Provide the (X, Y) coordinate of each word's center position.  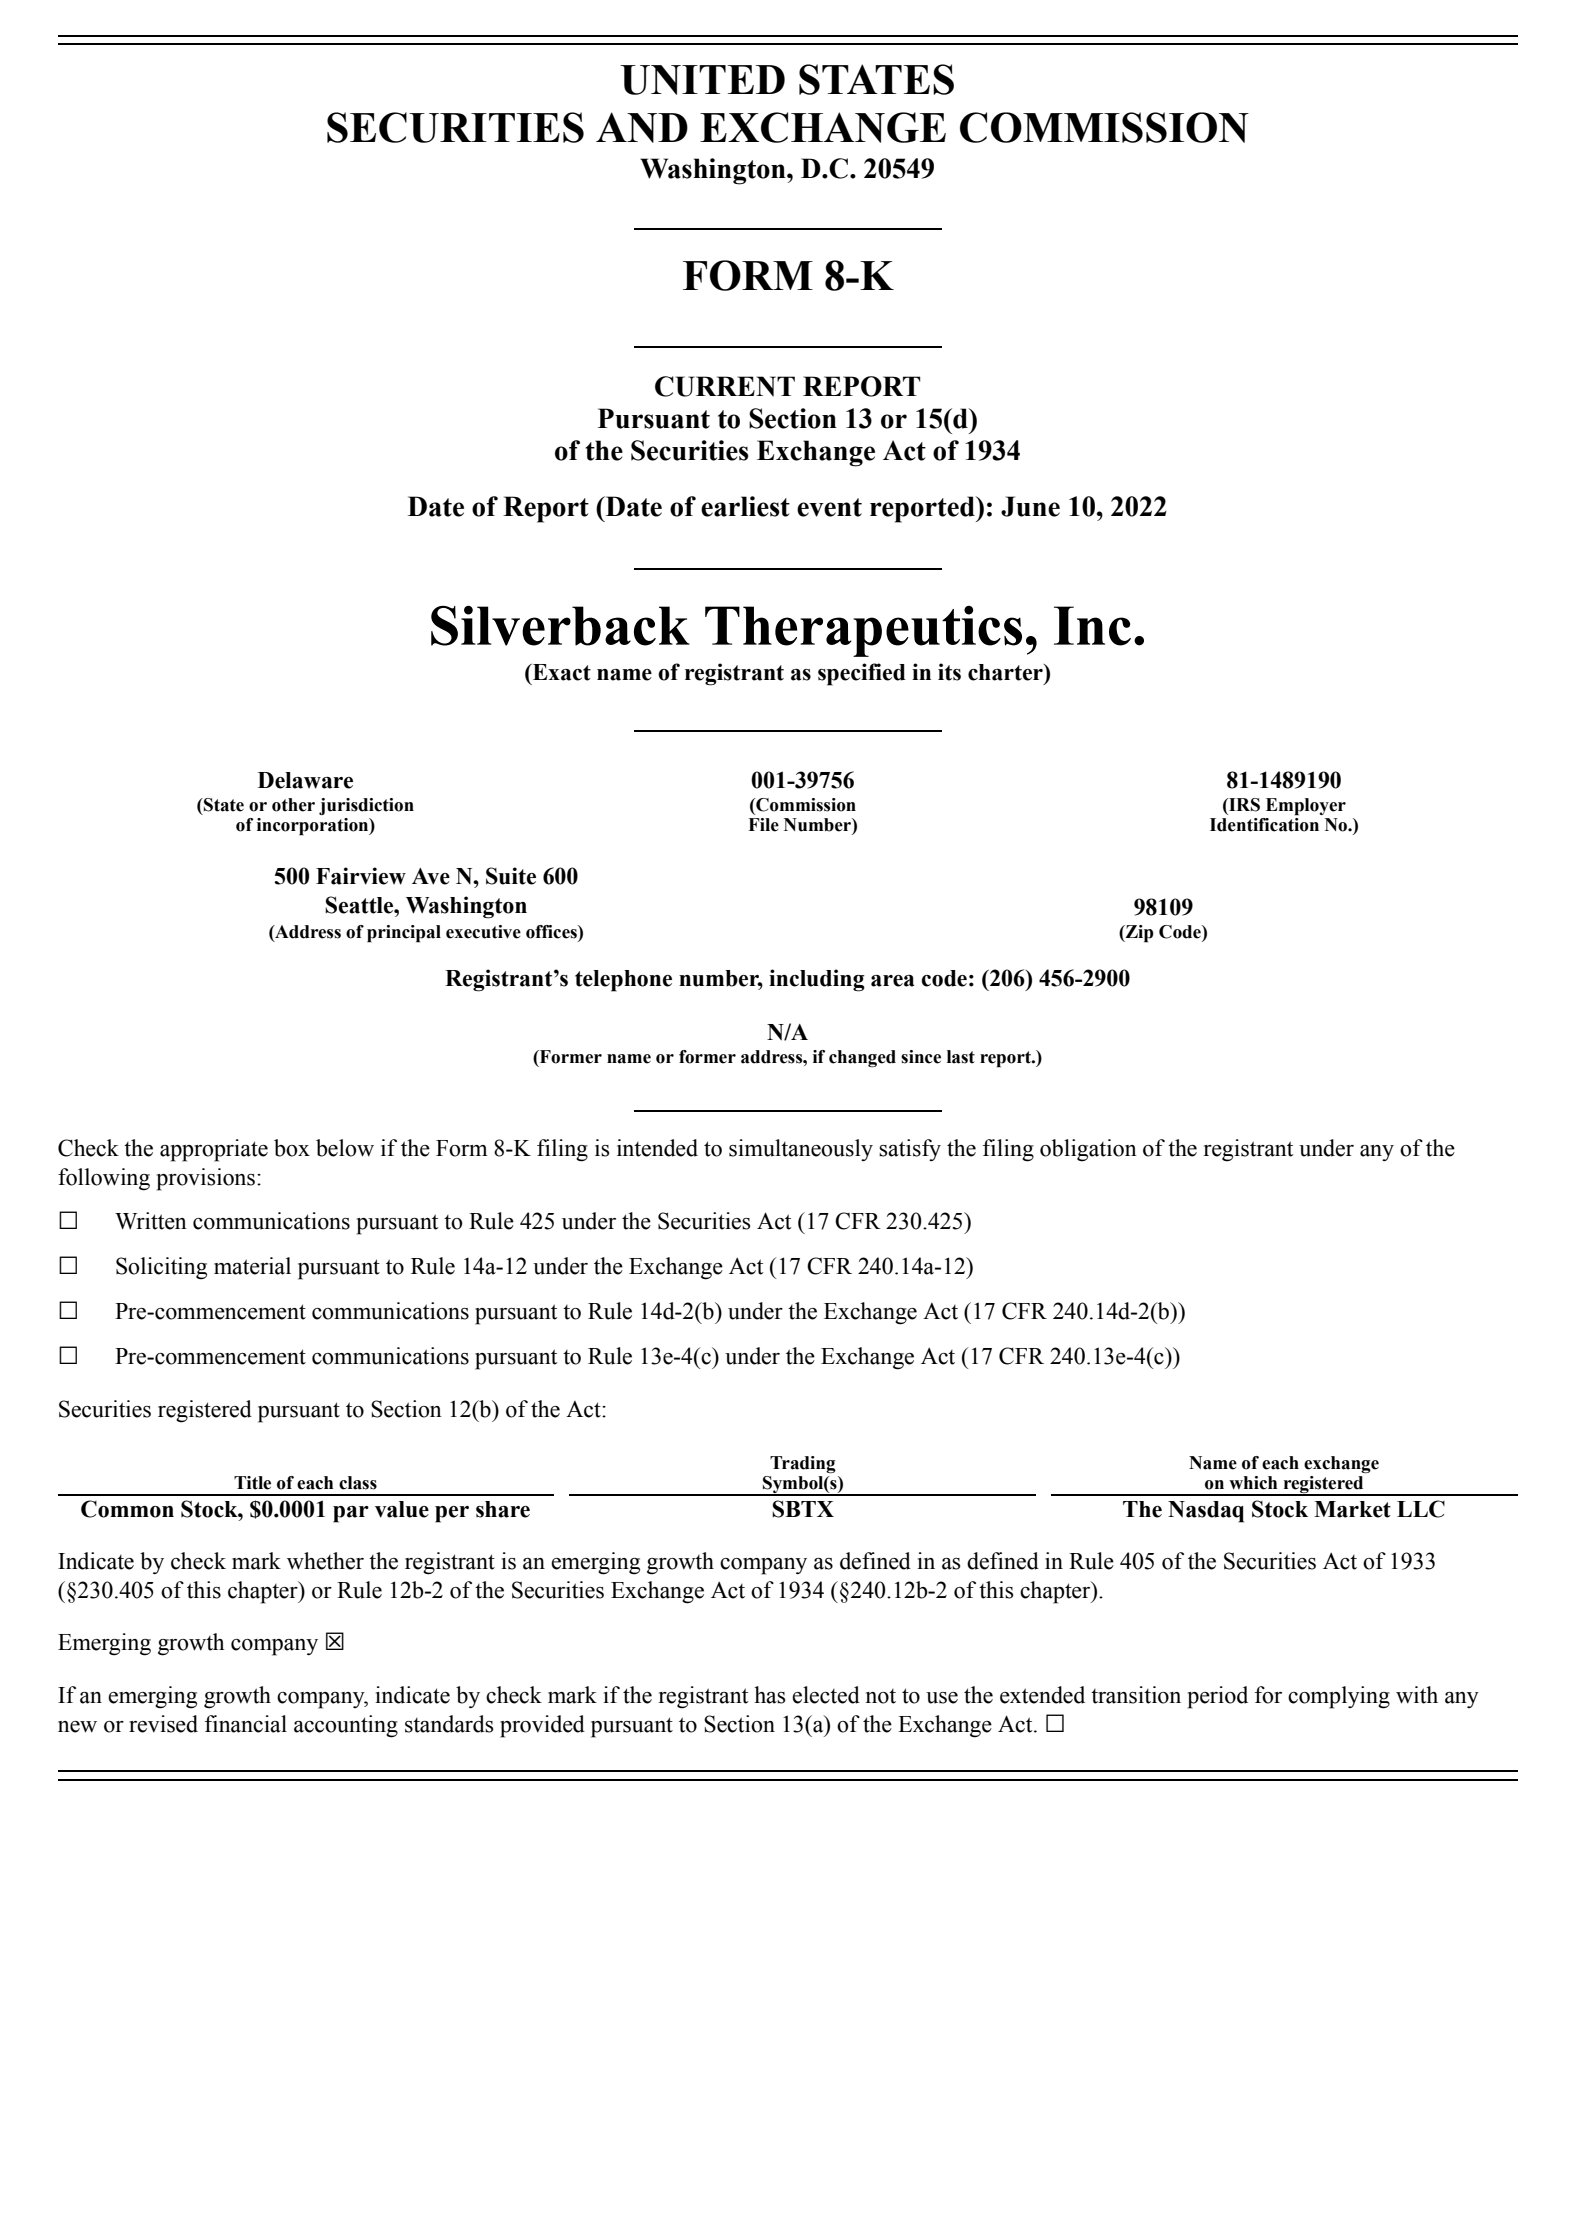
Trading (803, 1464)
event (829, 507)
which (1253, 1483)
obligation (1088, 1150)
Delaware (305, 780)
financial (246, 1724)
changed (862, 1058)
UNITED (702, 80)
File (763, 825)
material (252, 1266)
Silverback (560, 625)
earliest (745, 506)
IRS (1243, 805)
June (1030, 506)
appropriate (214, 1150)
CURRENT (725, 386)
